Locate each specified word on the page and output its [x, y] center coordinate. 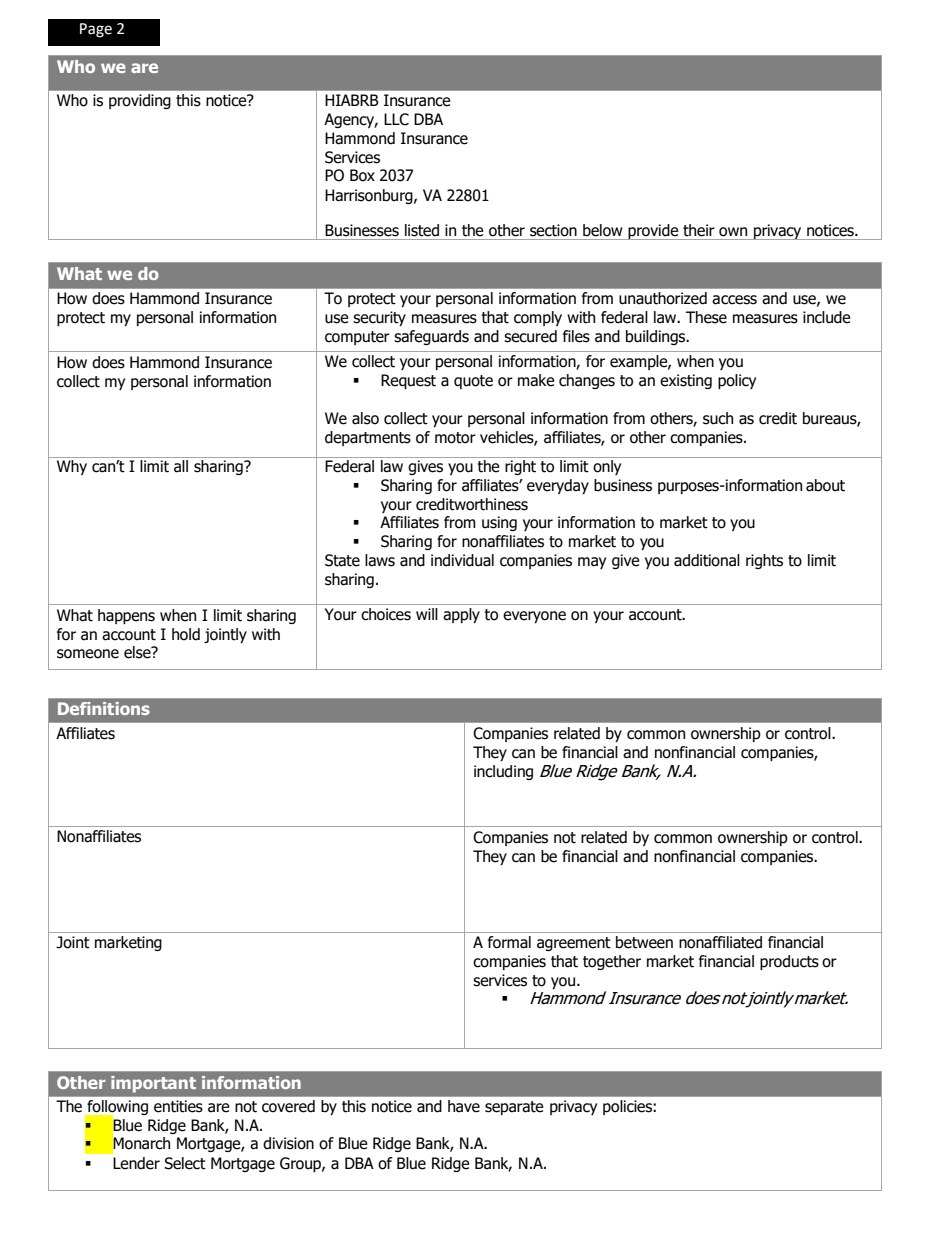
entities [178, 1106]
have [464, 1106]
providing [139, 101]
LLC [396, 119]
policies [628, 1107]
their [699, 230]
